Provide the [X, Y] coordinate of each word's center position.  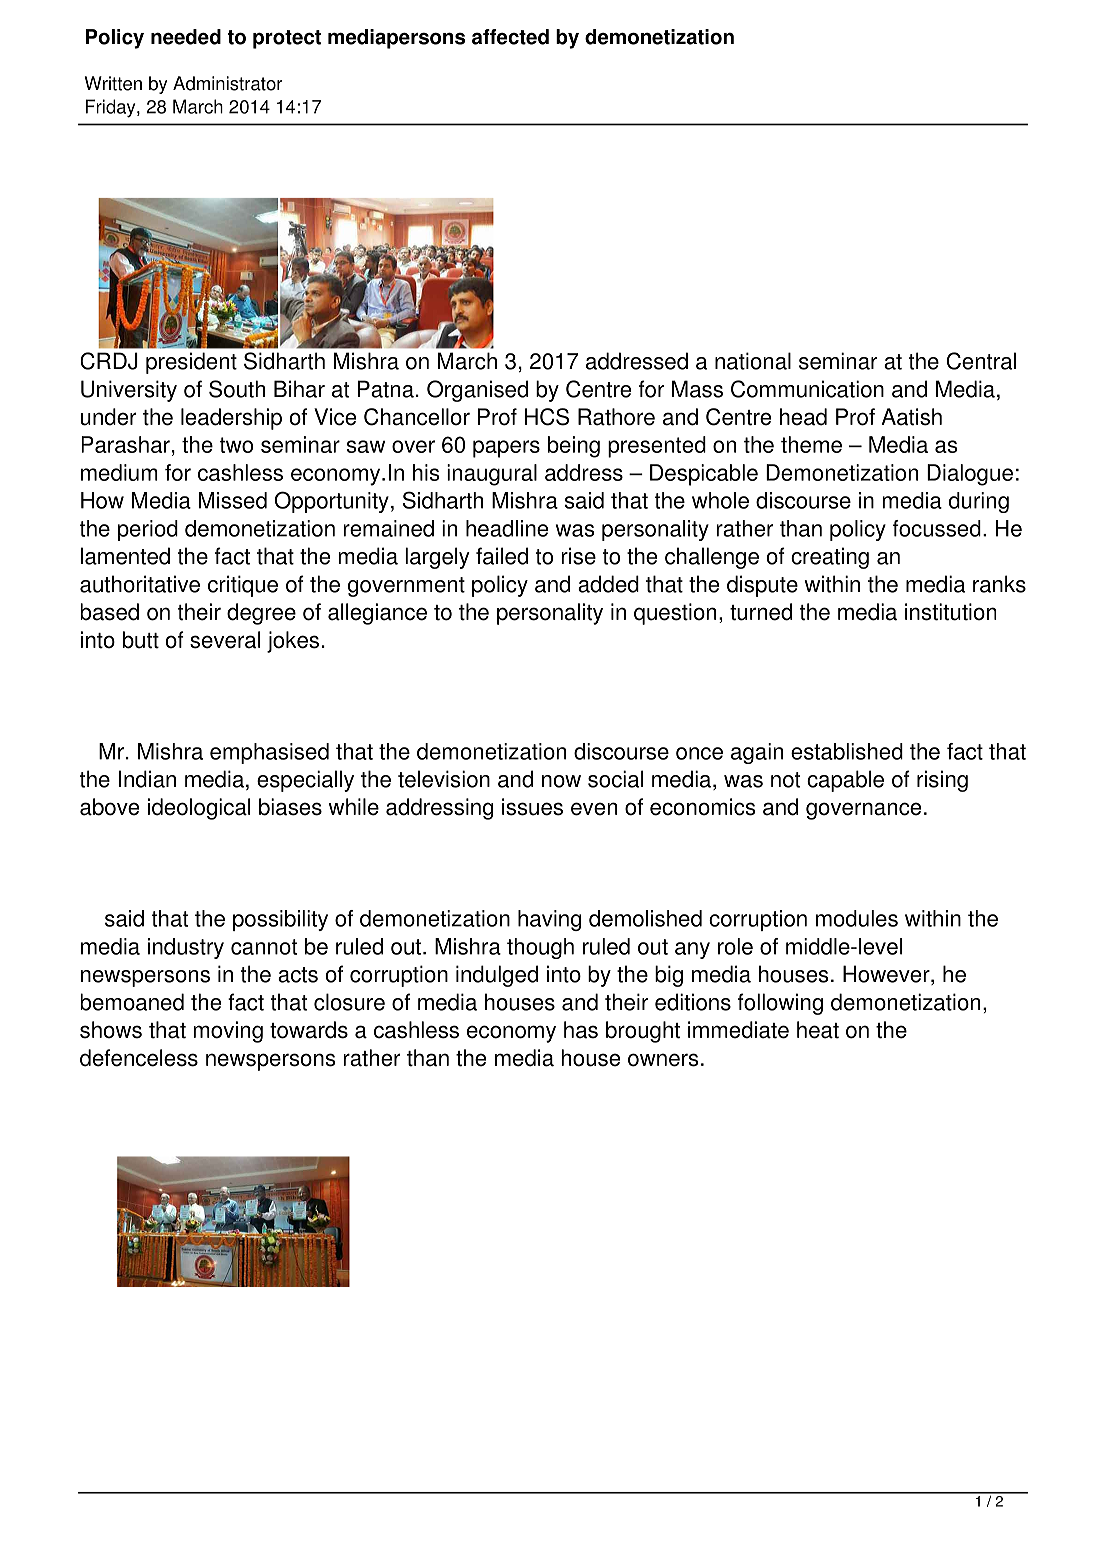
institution [950, 612]
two [236, 445]
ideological [199, 809]
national [753, 361]
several [225, 640]
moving [228, 1032]
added [608, 584]
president [191, 363]
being [574, 447]
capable [845, 781]
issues [532, 807]
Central [981, 361]
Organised [477, 391]
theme [811, 444]
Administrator [227, 83]
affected [510, 37]
